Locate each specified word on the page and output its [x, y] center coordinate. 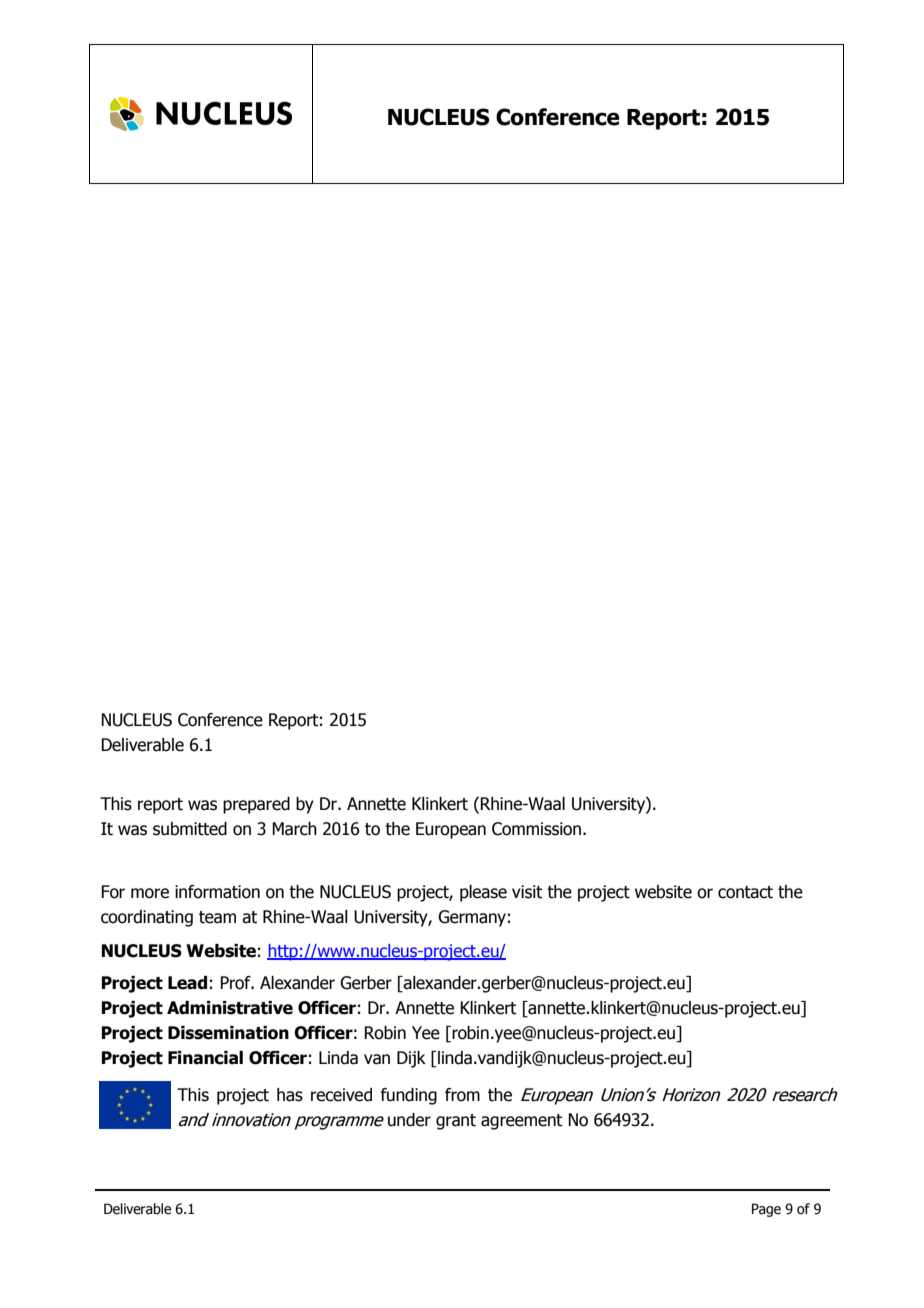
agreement [521, 1122]
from [462, 1095]
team [217, 917]
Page [766, 1210]
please [483, 893]
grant [456, 1122]
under [409, 1120]
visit [527, 892]
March [294, 829]
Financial [205, 1058]
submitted [190, 829]
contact [745, 892]
